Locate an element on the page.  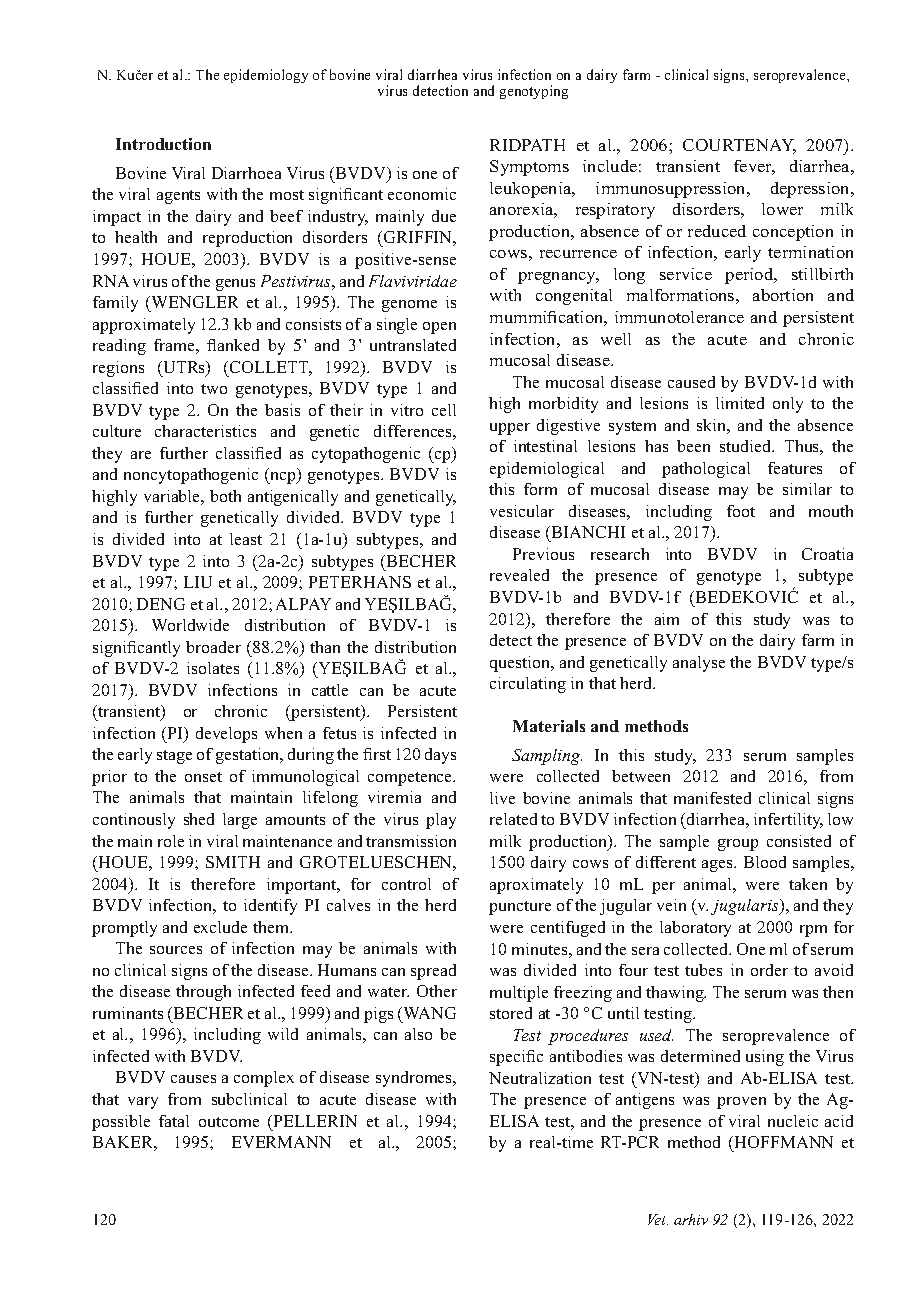
genotyping is located at coordinates (534, 92).
